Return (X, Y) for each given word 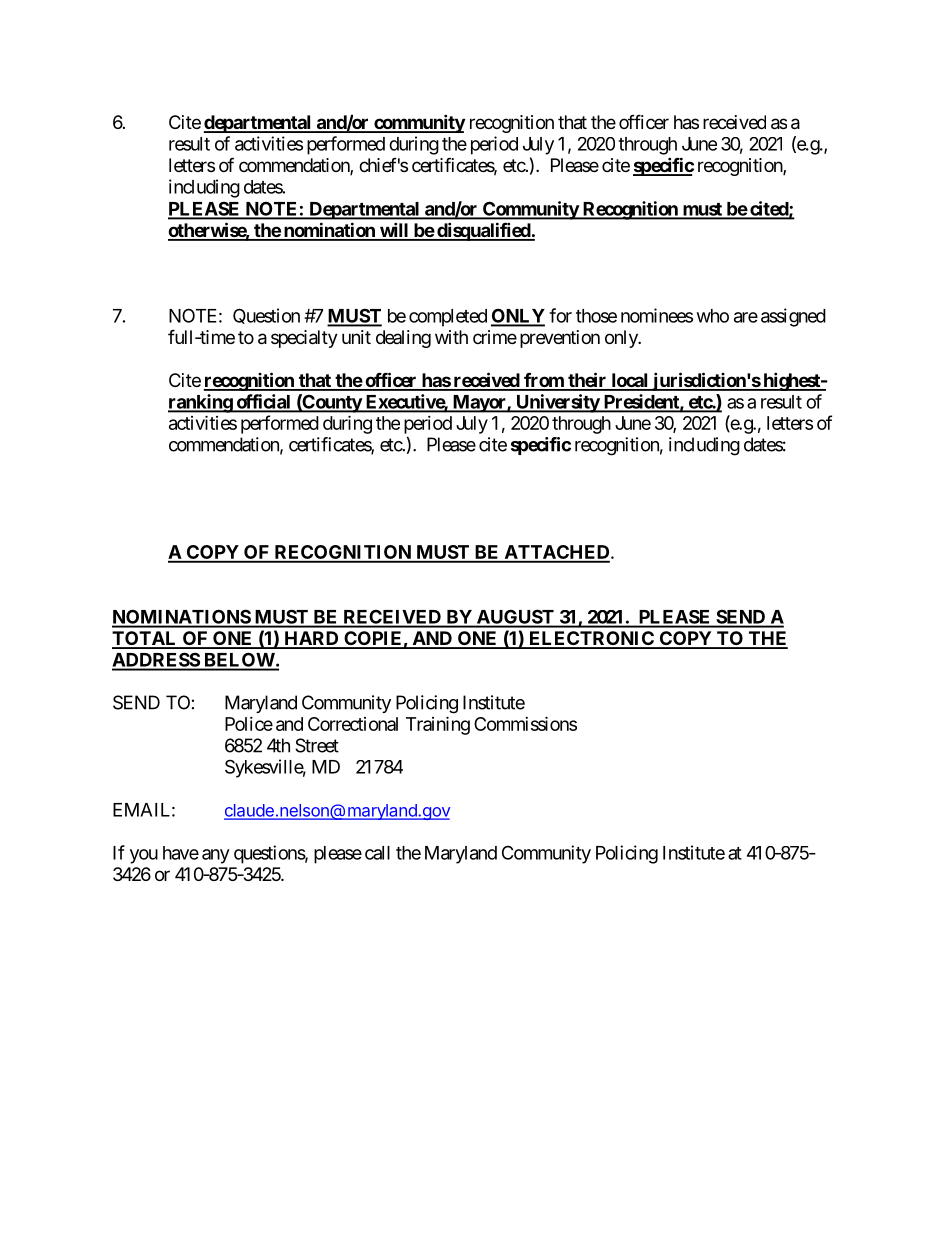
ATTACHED (557, 553)
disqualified (483, 231)
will (394, 231)
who (713, 316)
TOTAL (145, 639)
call (377, 853)
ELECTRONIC (591, 639)
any (216, 856)
